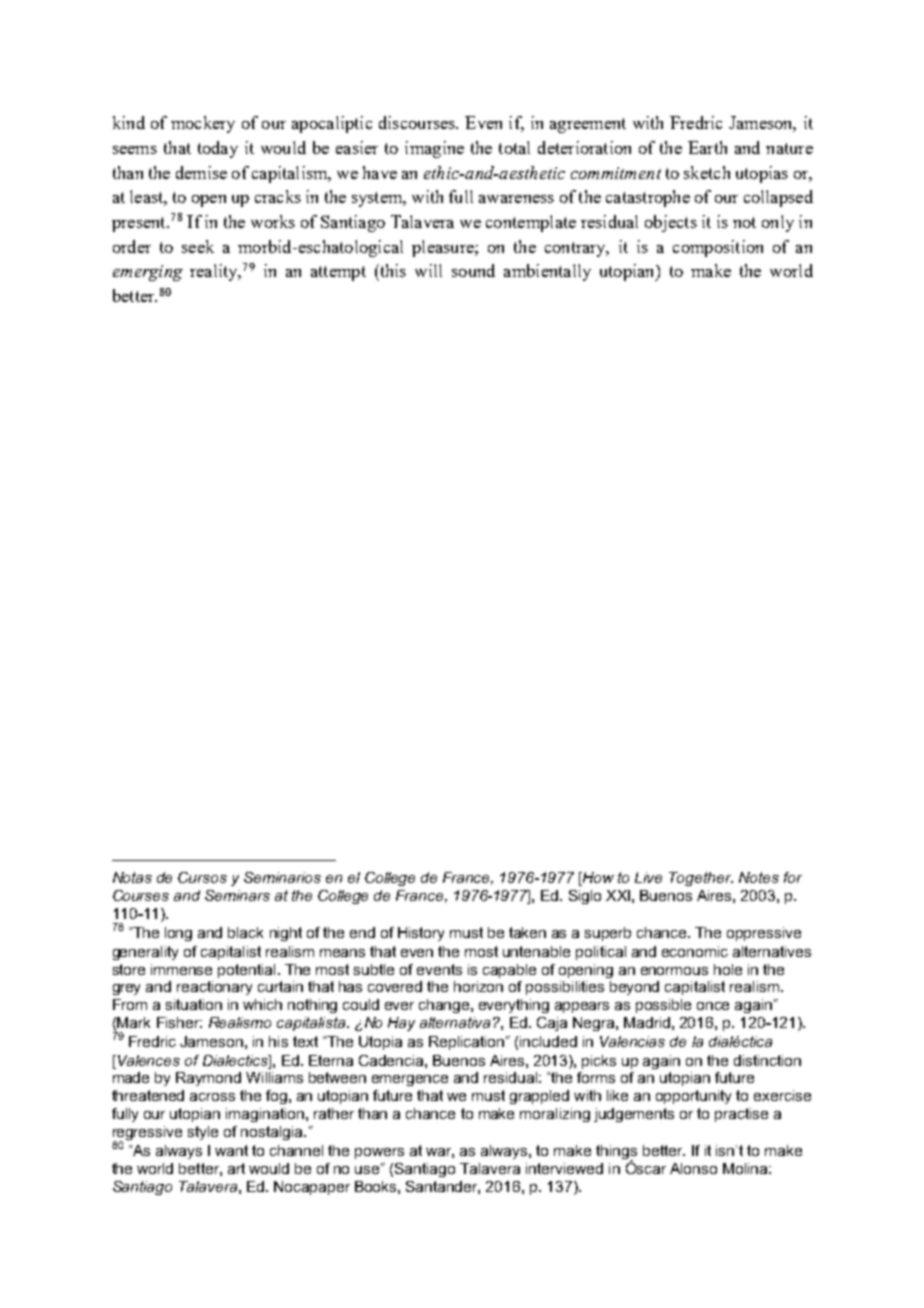 This document has height=1308, width=924. Describe the element at coordinates (434, 149) in the document. I see `imagine` at that location.
